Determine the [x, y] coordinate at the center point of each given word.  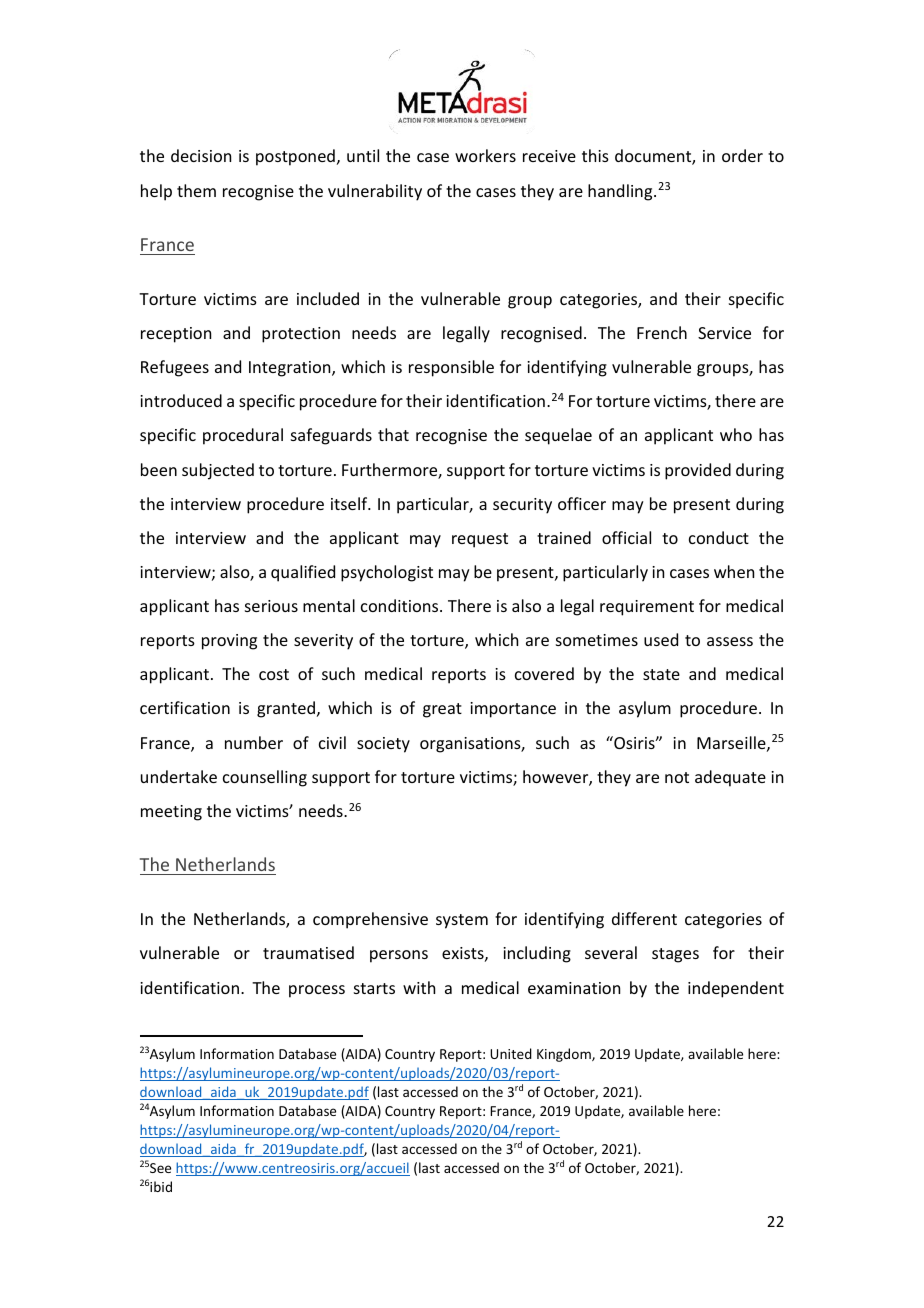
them [196, 190]
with [419, 987]
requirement [647, 608]
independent [736, 989]
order [742, 155]
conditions [401, 605]
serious [271, 606]
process [317, 991]
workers [485, 155]
